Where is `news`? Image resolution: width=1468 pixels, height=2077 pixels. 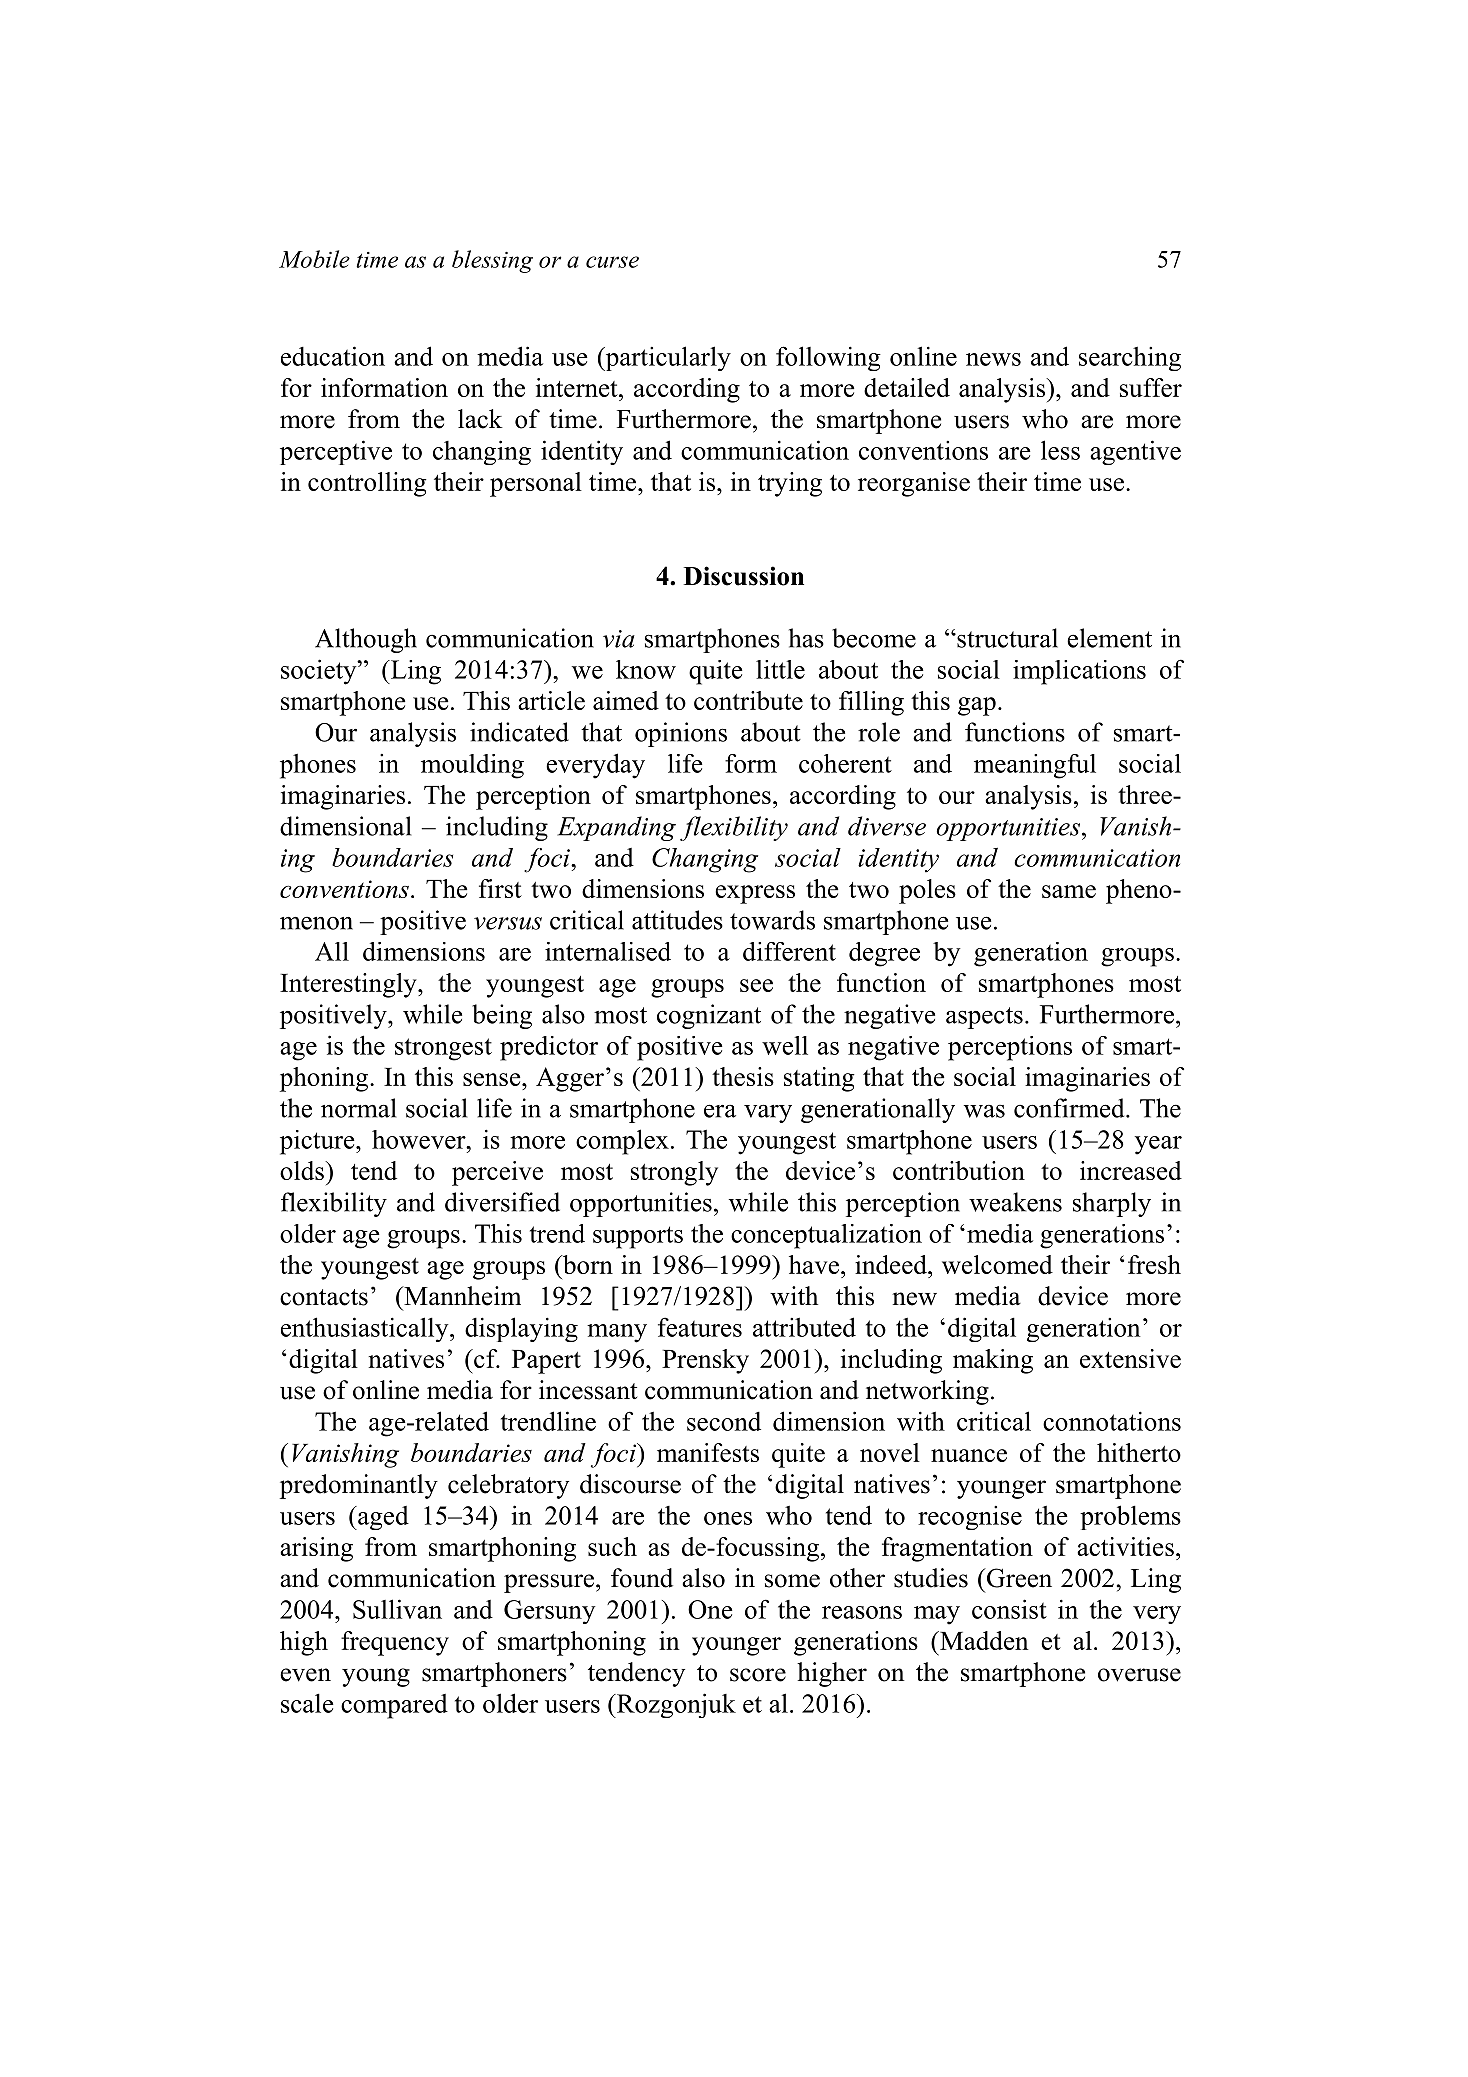
news is located at coordinates (993, 359).
